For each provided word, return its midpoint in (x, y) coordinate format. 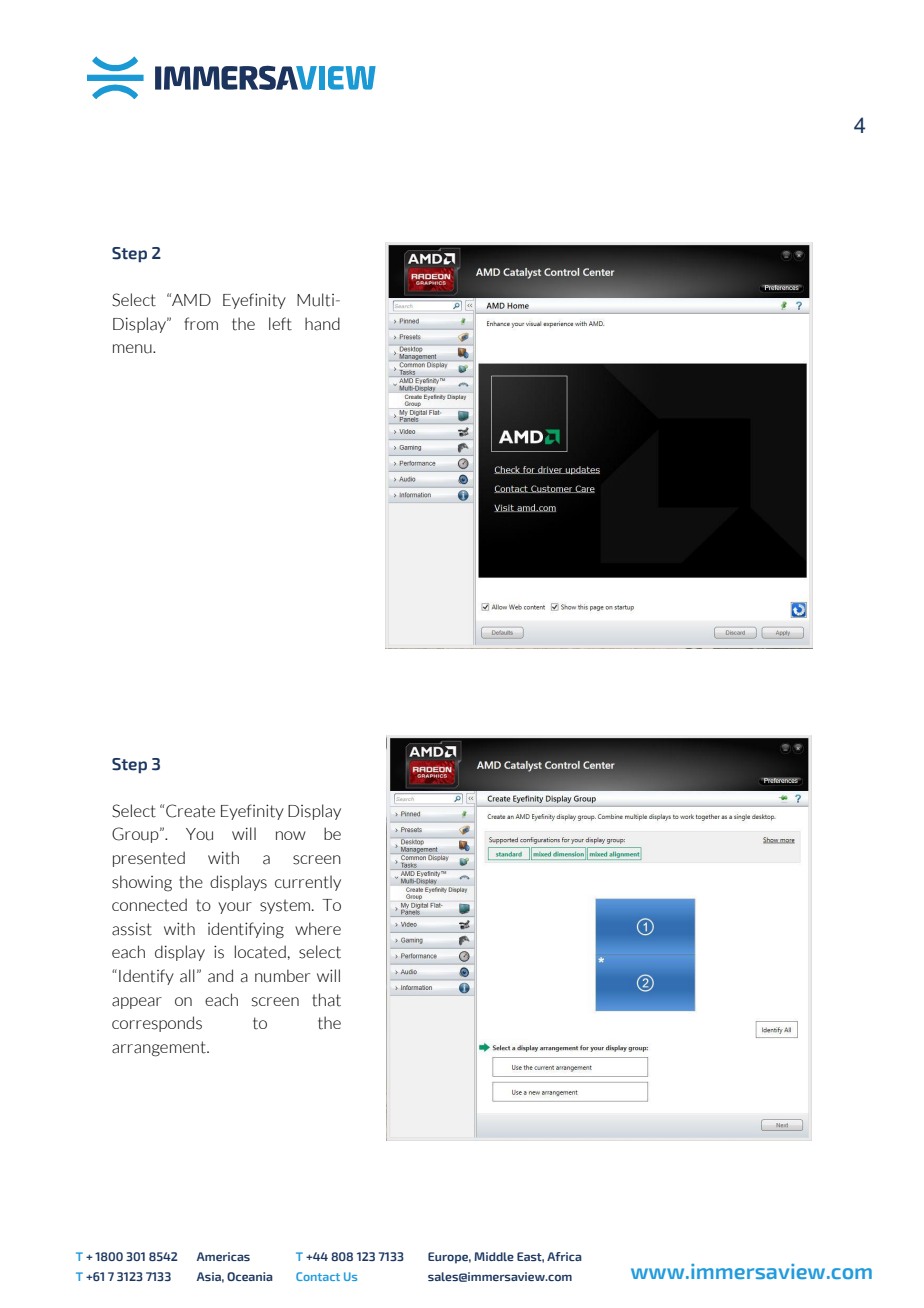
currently (308, 883)
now (291, 835)
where (318, 928)
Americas (223, 1256)
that (326, 1000)
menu (133, 349)
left (280, 324)
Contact (318, 1276)
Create (190, 811)
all (187, 976)
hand (322, 324)
